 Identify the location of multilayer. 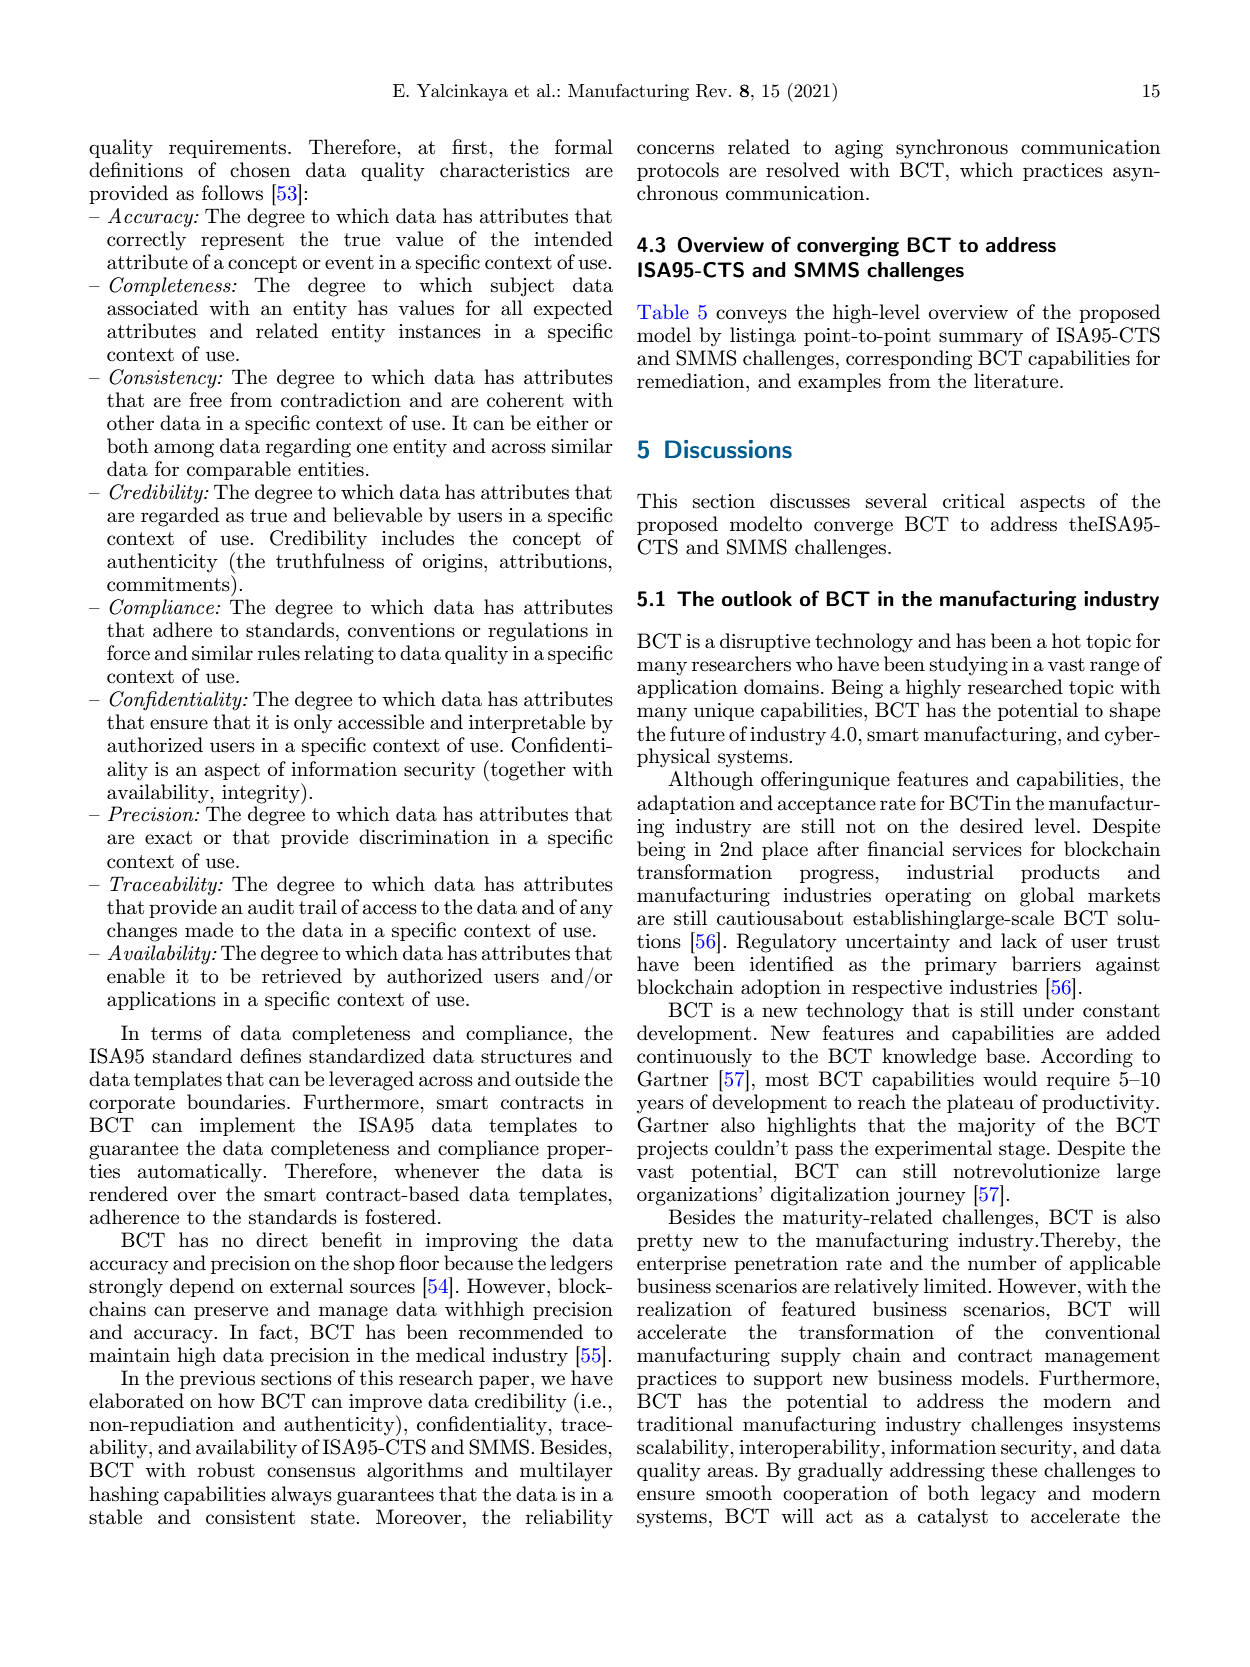
(566, 1472).
